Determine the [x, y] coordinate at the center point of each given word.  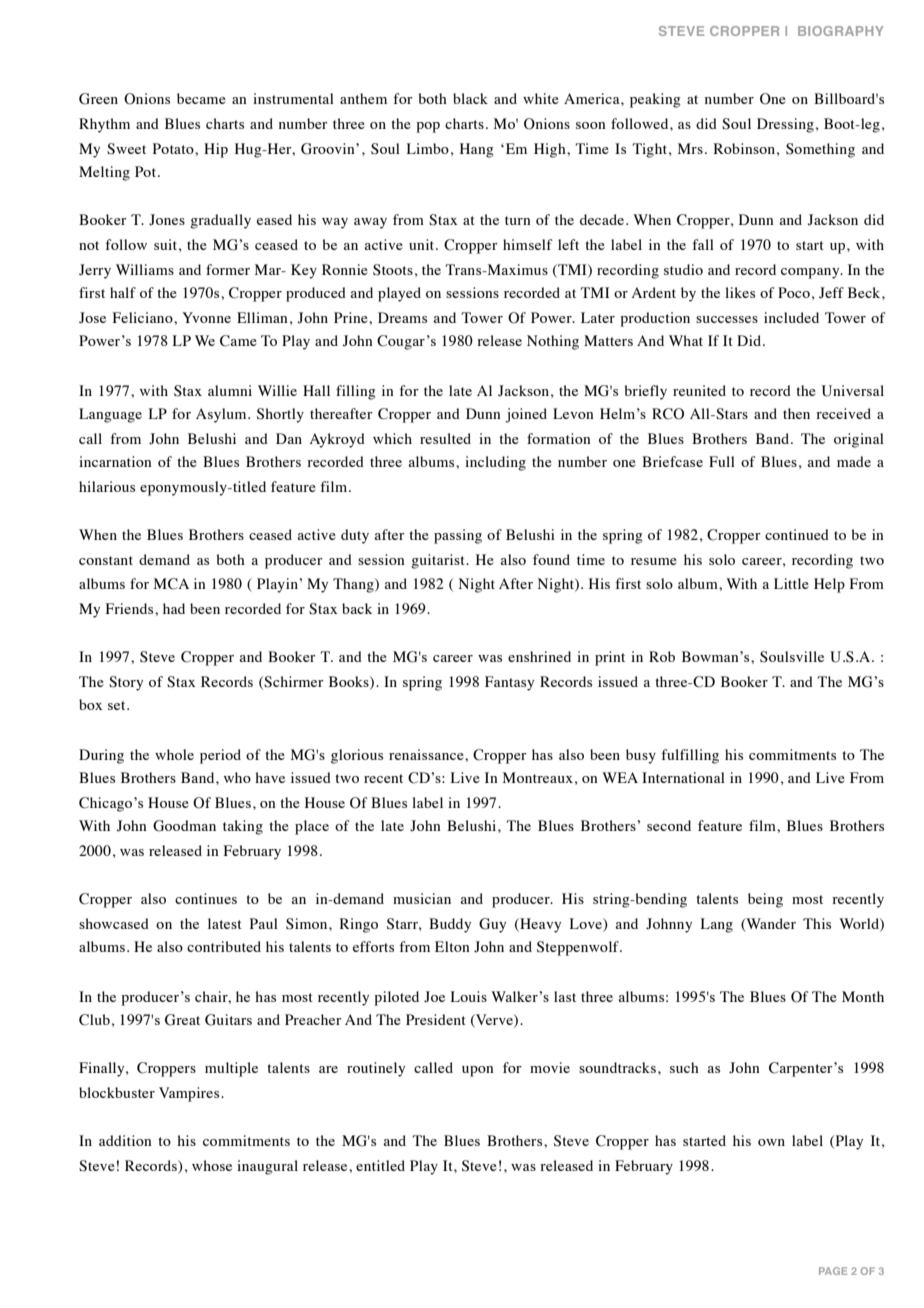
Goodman [184, 826]
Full [722, 461]
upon [478, 1071]
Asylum [222, 415]
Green [98, 99]
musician [422, 898]
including [495, 463]
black [470, 98]
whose [212, 1165]
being [765, 900]
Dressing [785, 125]
